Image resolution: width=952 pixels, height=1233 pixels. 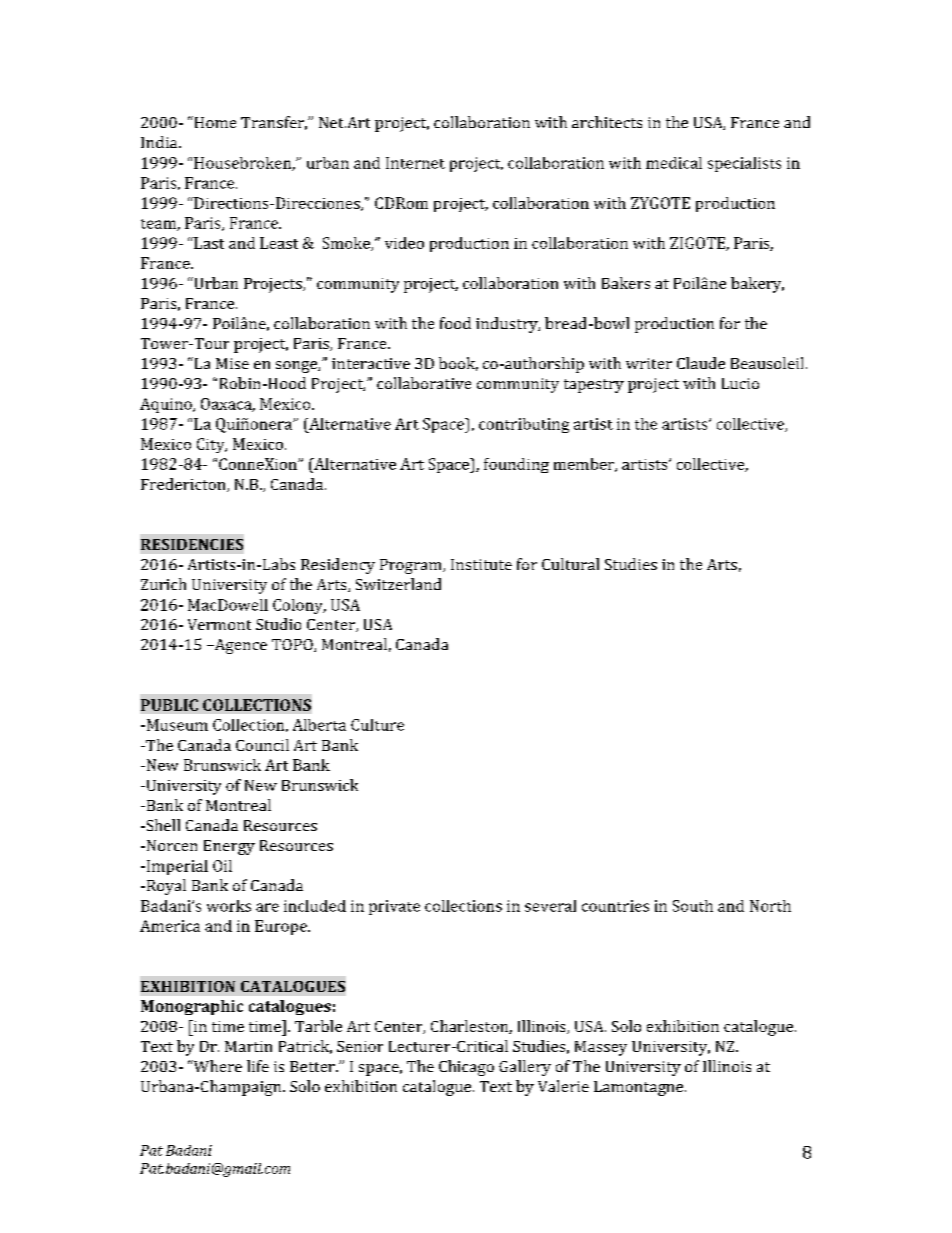 What do you see at coordinates (160, 142) in the image?
I see `India` at bounding box center [160, 142].
